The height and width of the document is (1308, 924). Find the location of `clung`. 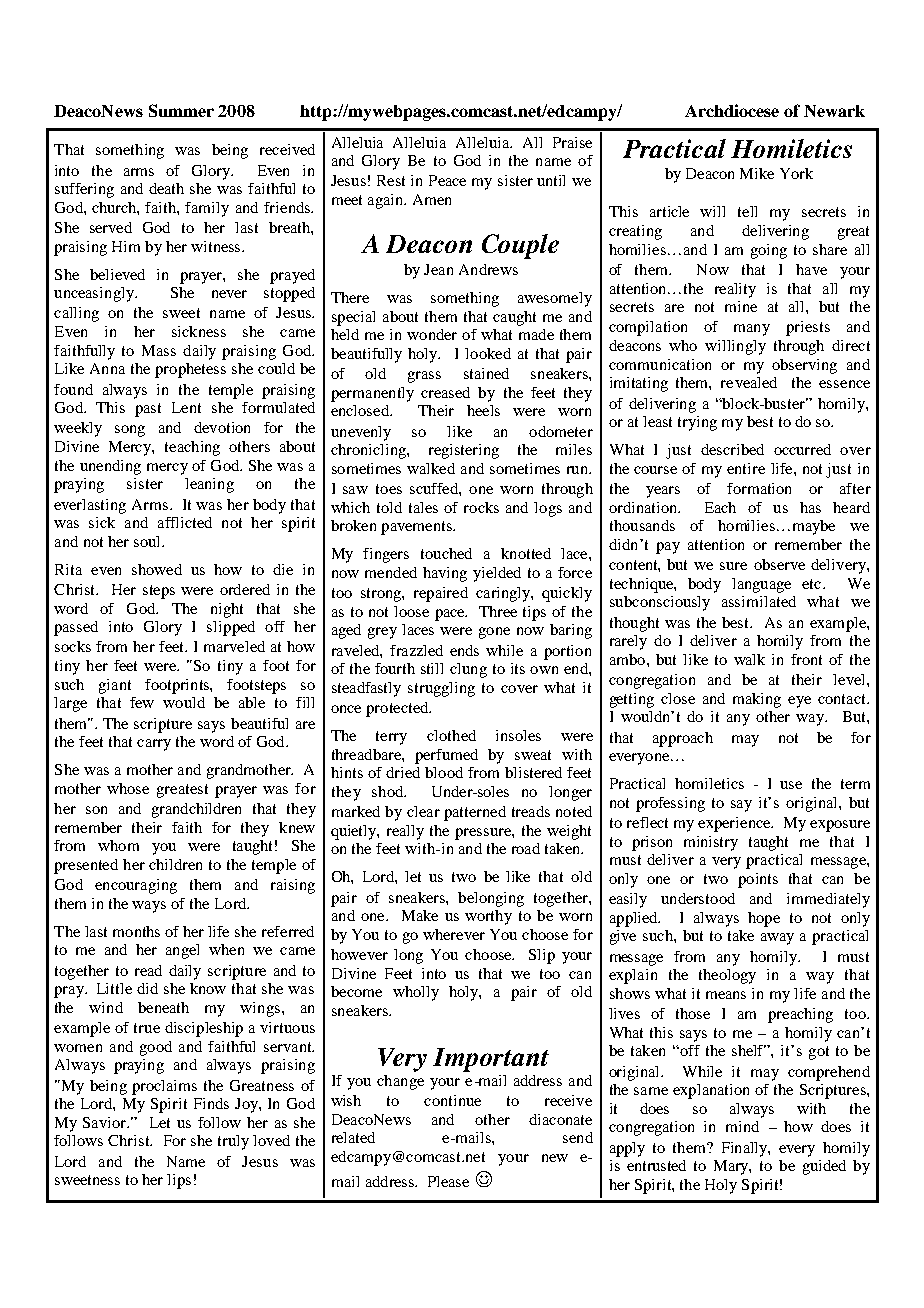

clung is located at coordinates (468, 670).
